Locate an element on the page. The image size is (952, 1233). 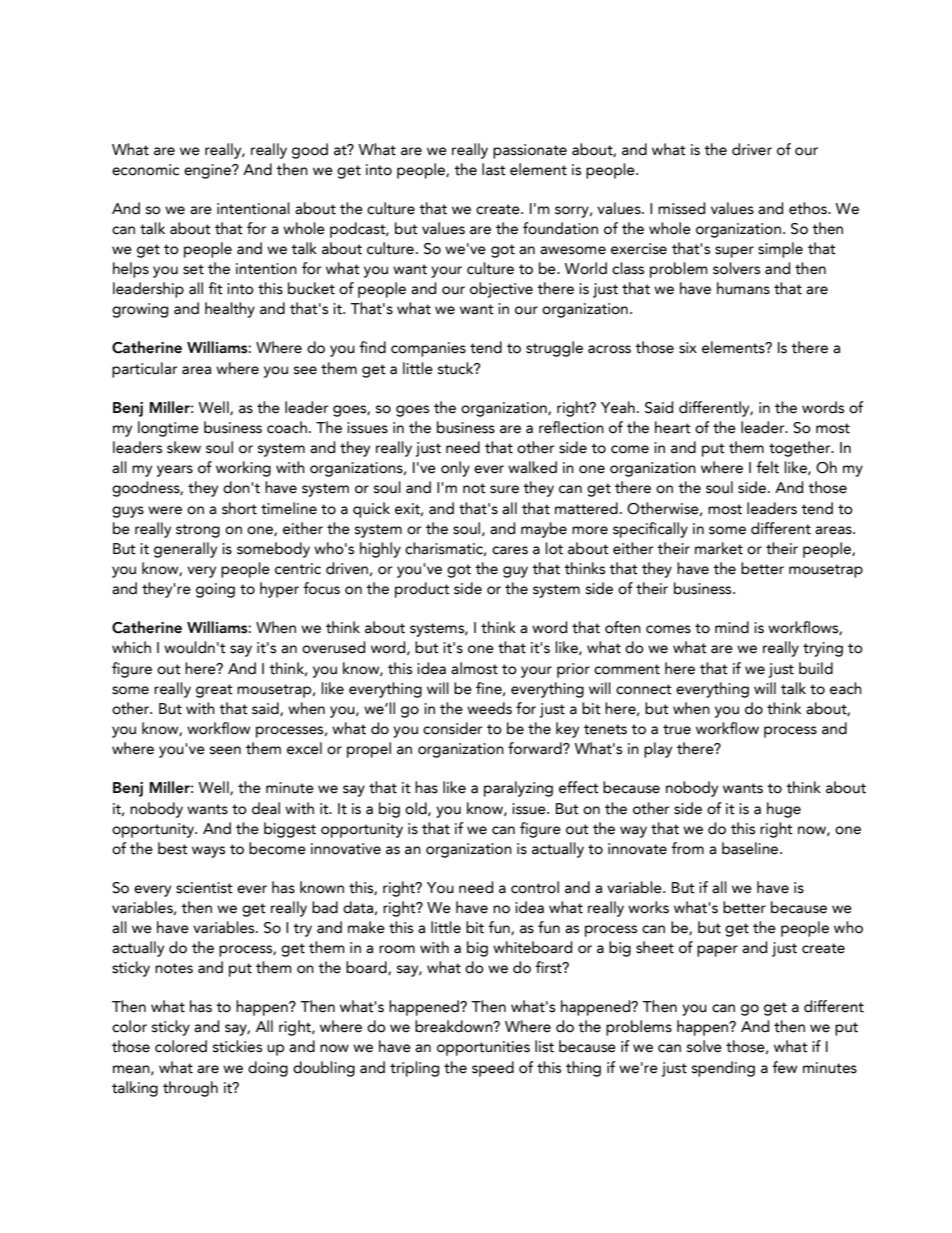
ways is located at coordinates (208, 852).
